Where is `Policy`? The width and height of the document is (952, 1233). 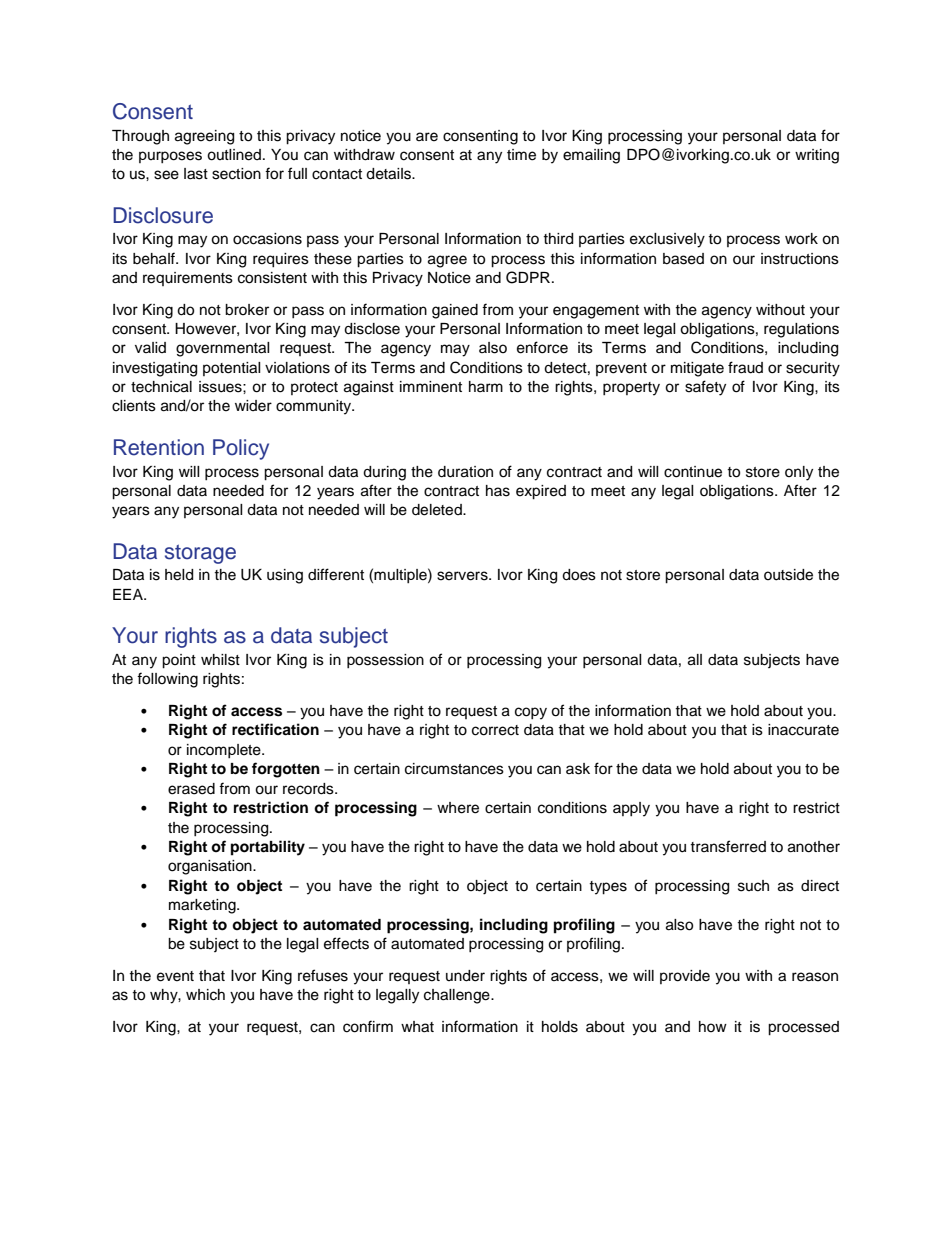 Policy is located at coordinates (241, 449).
